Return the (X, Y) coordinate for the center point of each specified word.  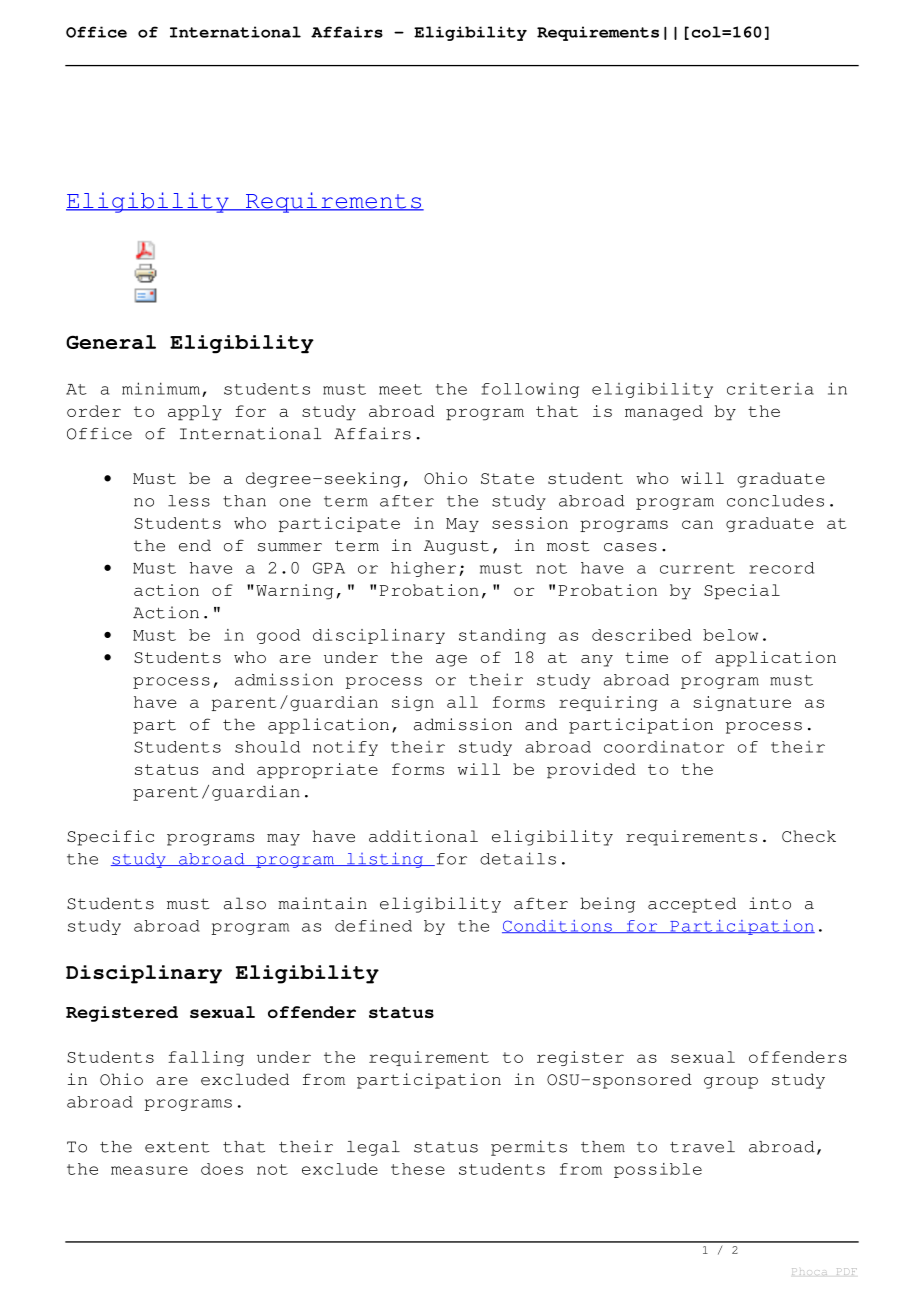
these (418, 1169)
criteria (770, 389)
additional (423, 836)
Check (809, 836)
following (530, 390)
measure (149, 1170)
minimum (161, 388)
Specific (110, 838)
